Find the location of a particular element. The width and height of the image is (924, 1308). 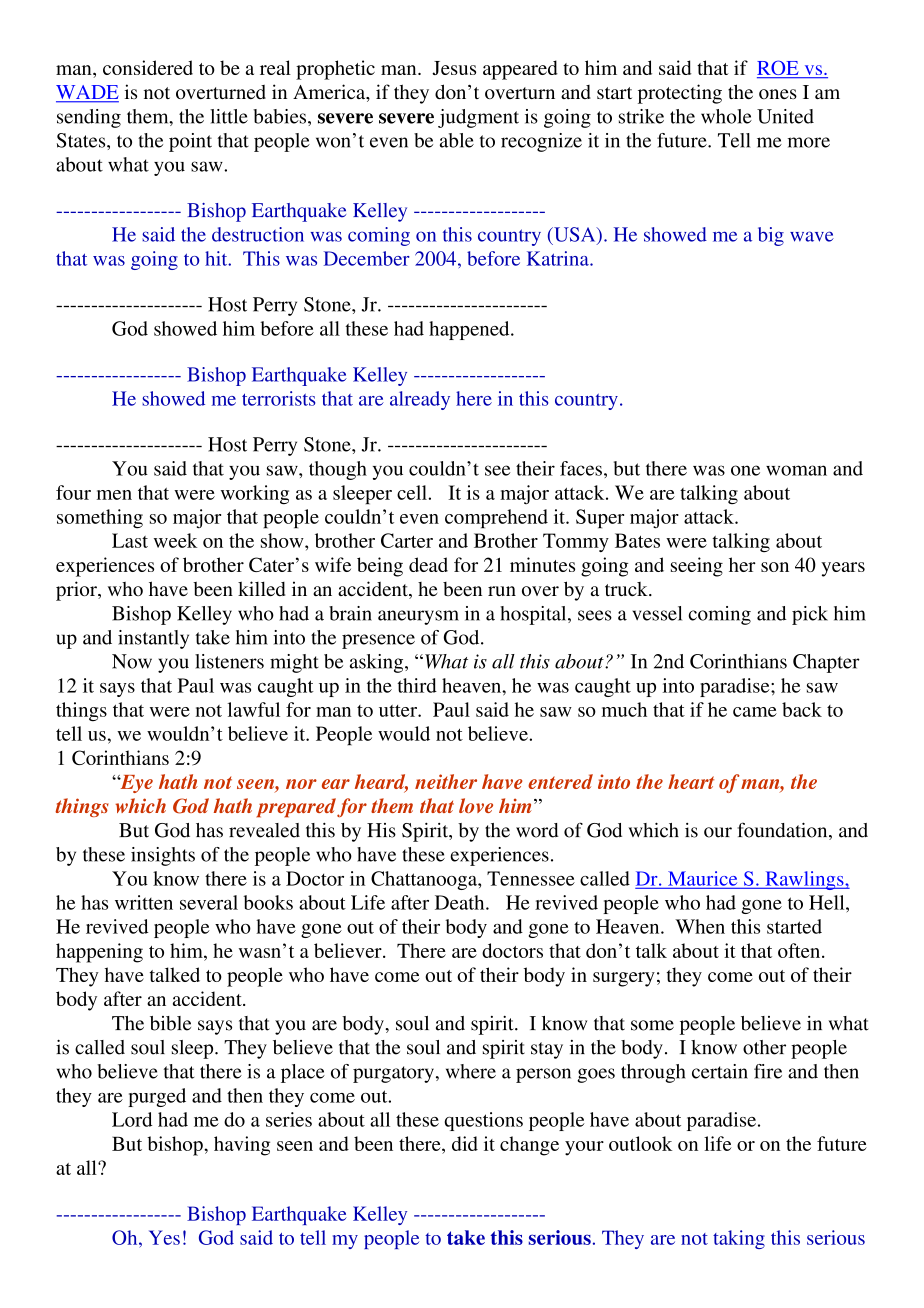

taking is located at coordinates (739, 1239).
